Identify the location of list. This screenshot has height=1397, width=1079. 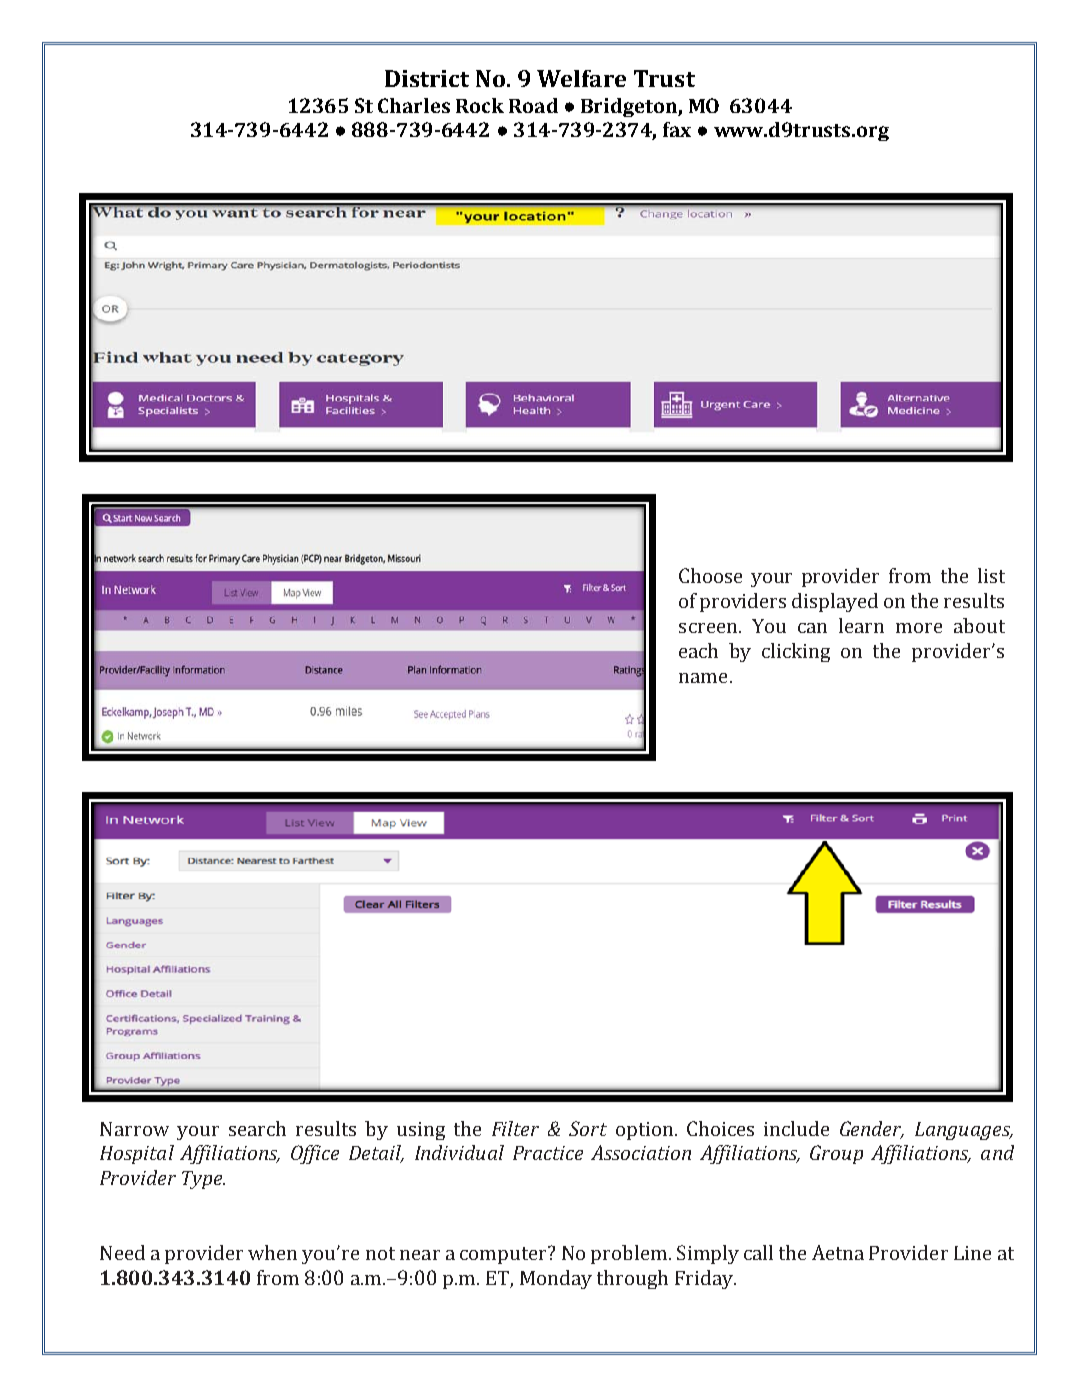
(991, 575).
